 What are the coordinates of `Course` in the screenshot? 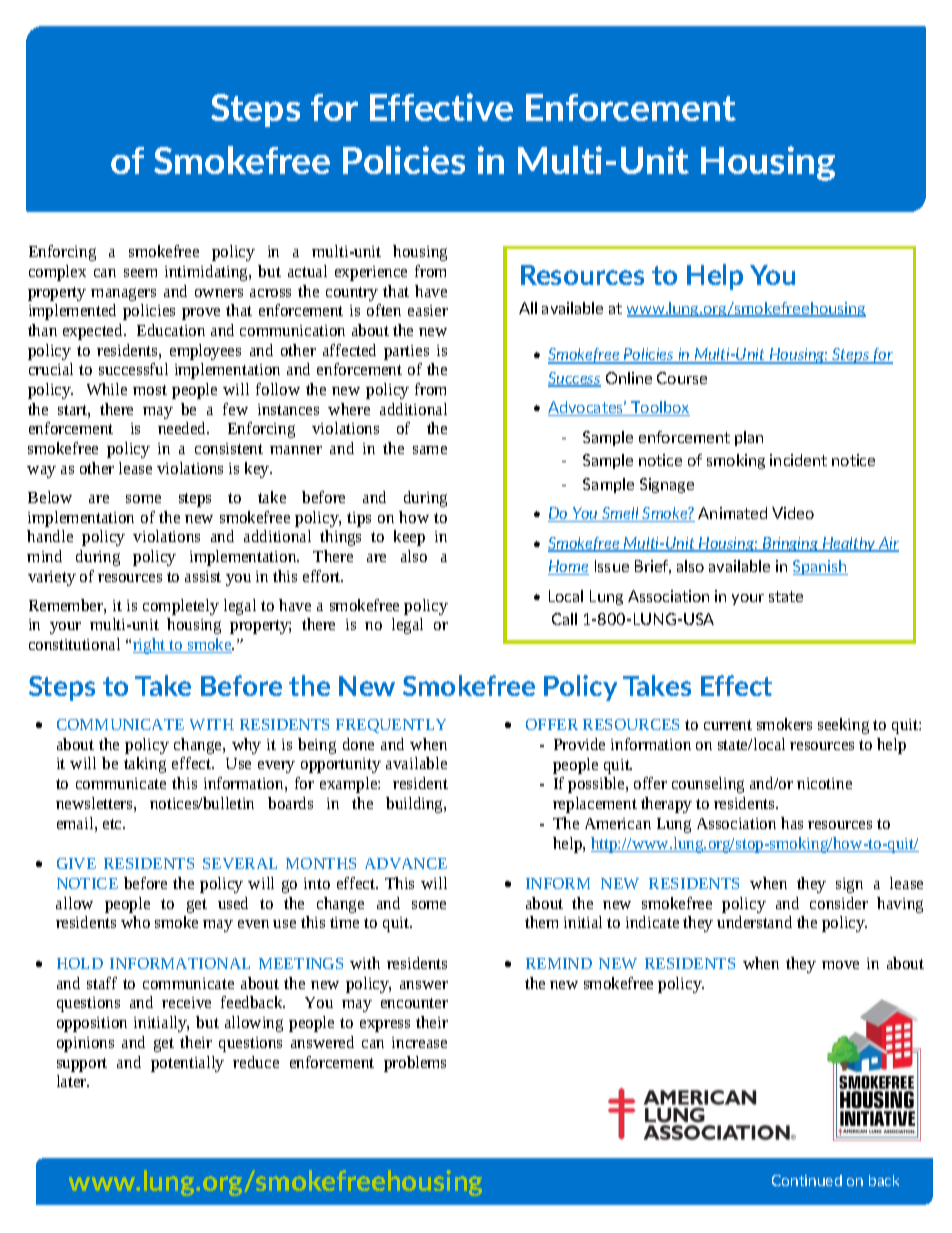 It's located at (682, 378).
